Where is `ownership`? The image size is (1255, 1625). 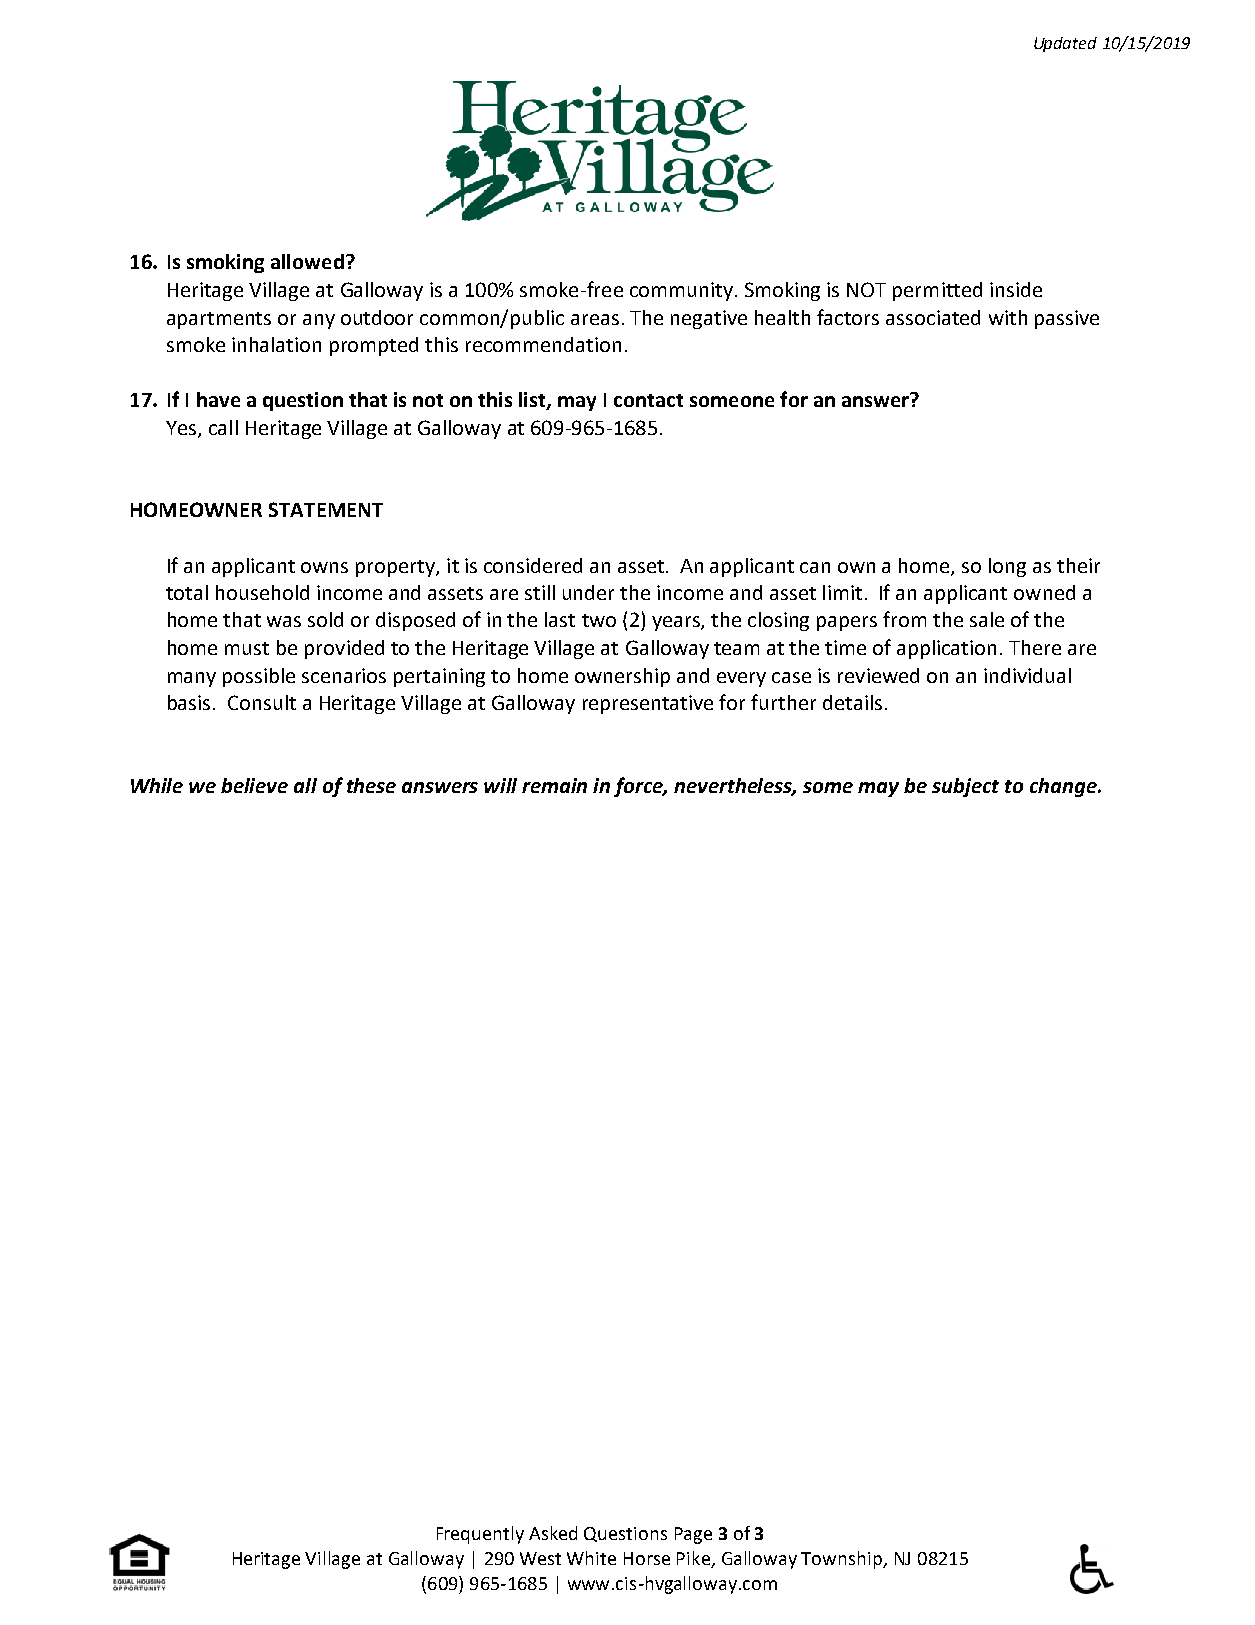 ownership is located at coordinates (622, 677).
